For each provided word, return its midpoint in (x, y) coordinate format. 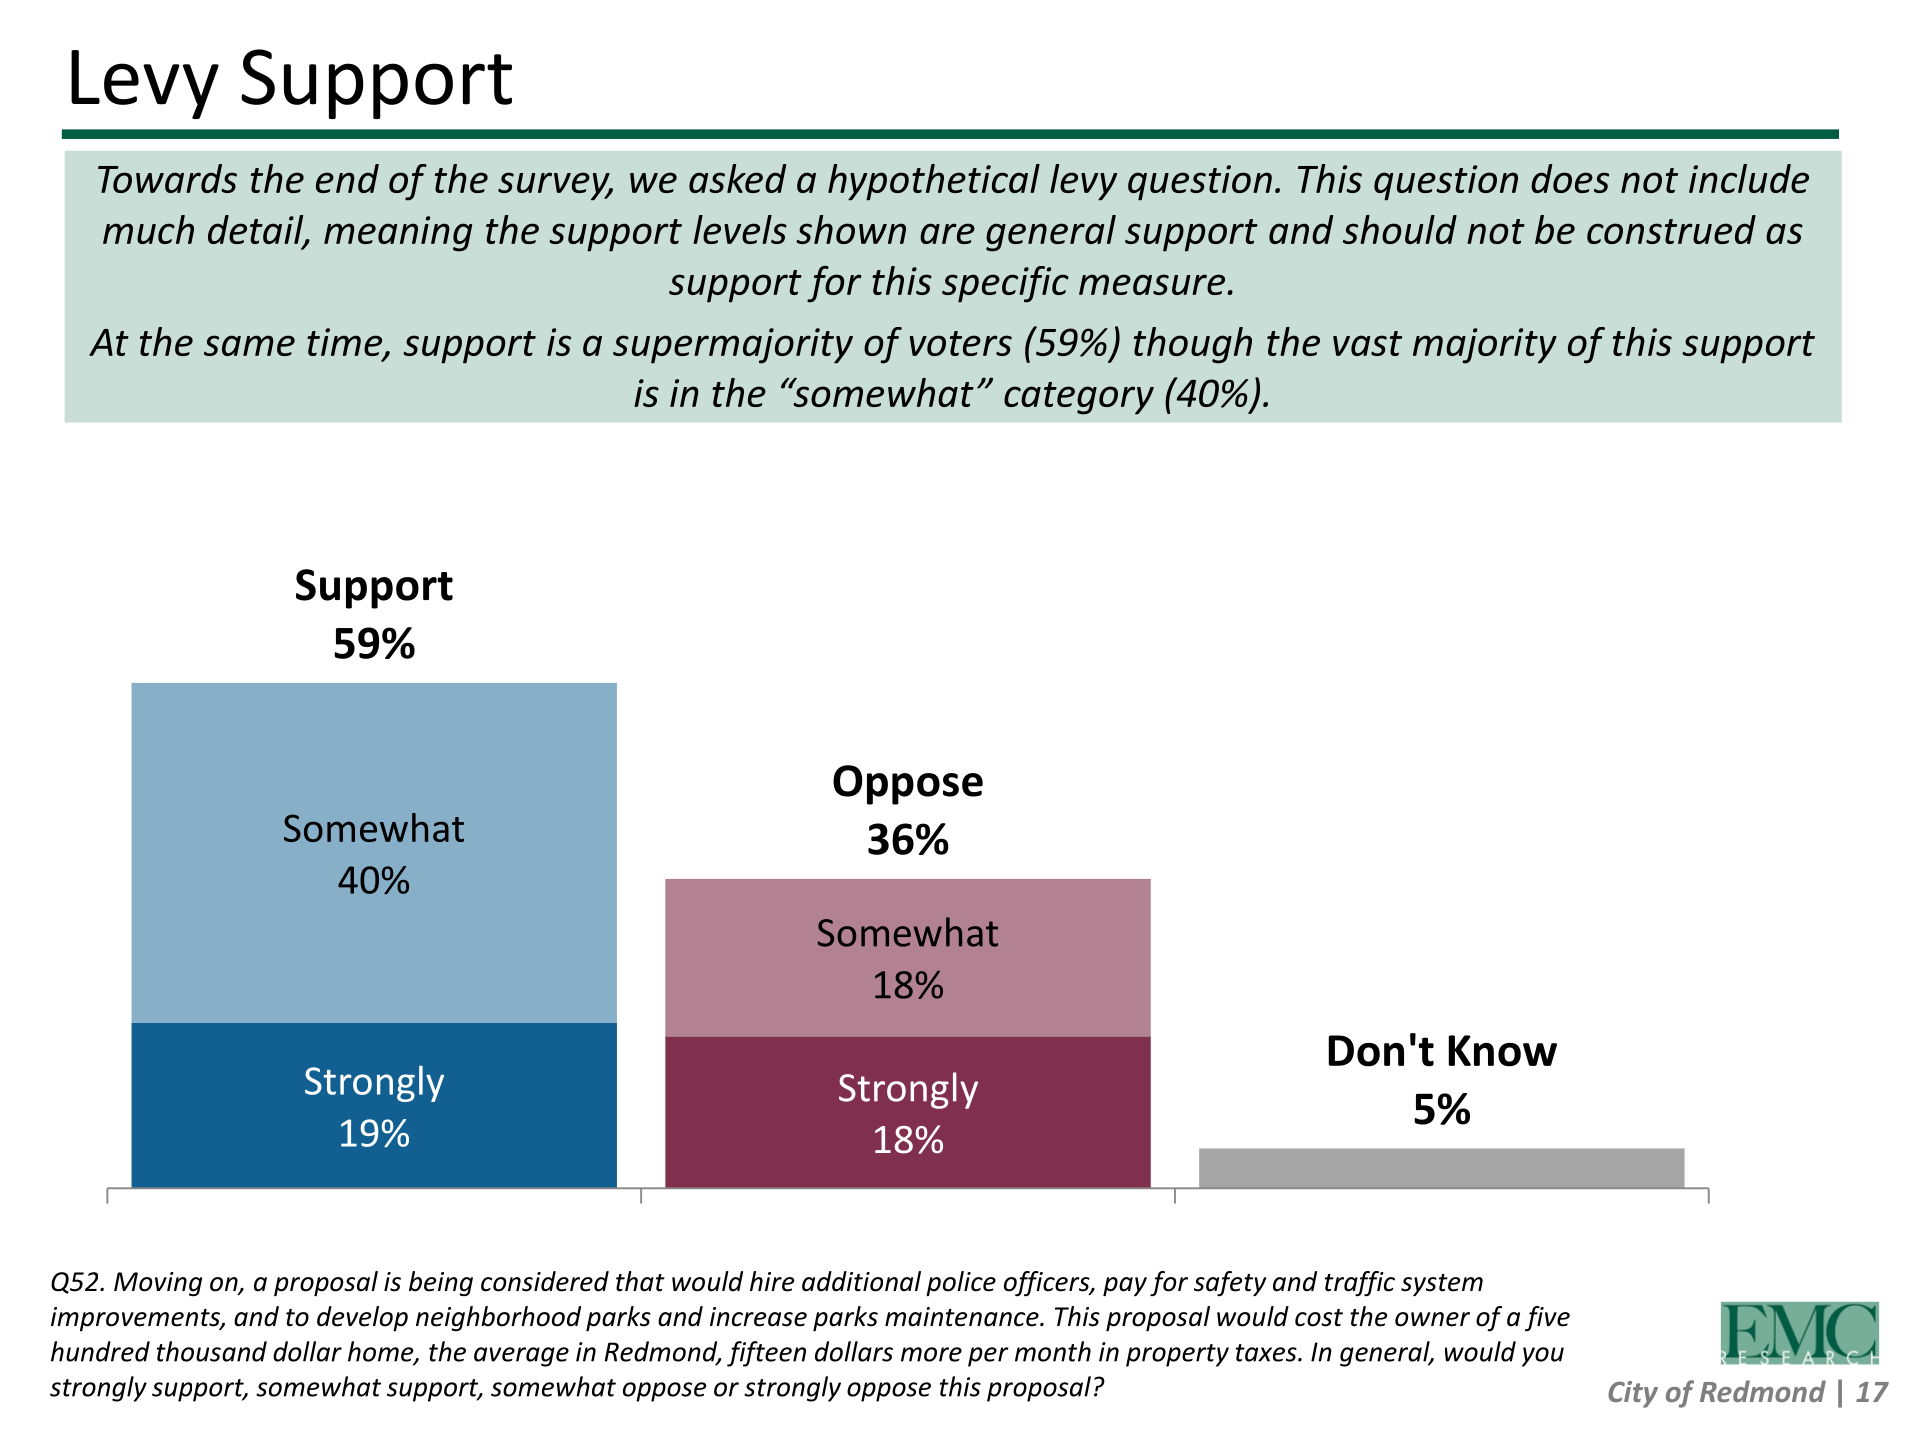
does (1570, 178)
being (441, 1283)
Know (1502, 1051)
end (347, 178)
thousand (212, 1351)
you (1543, 1357)
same (249, 345)
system (1442, 1285)
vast (1367, 343)
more (931, 1354)
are (947, 233)
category (1079, 398)
